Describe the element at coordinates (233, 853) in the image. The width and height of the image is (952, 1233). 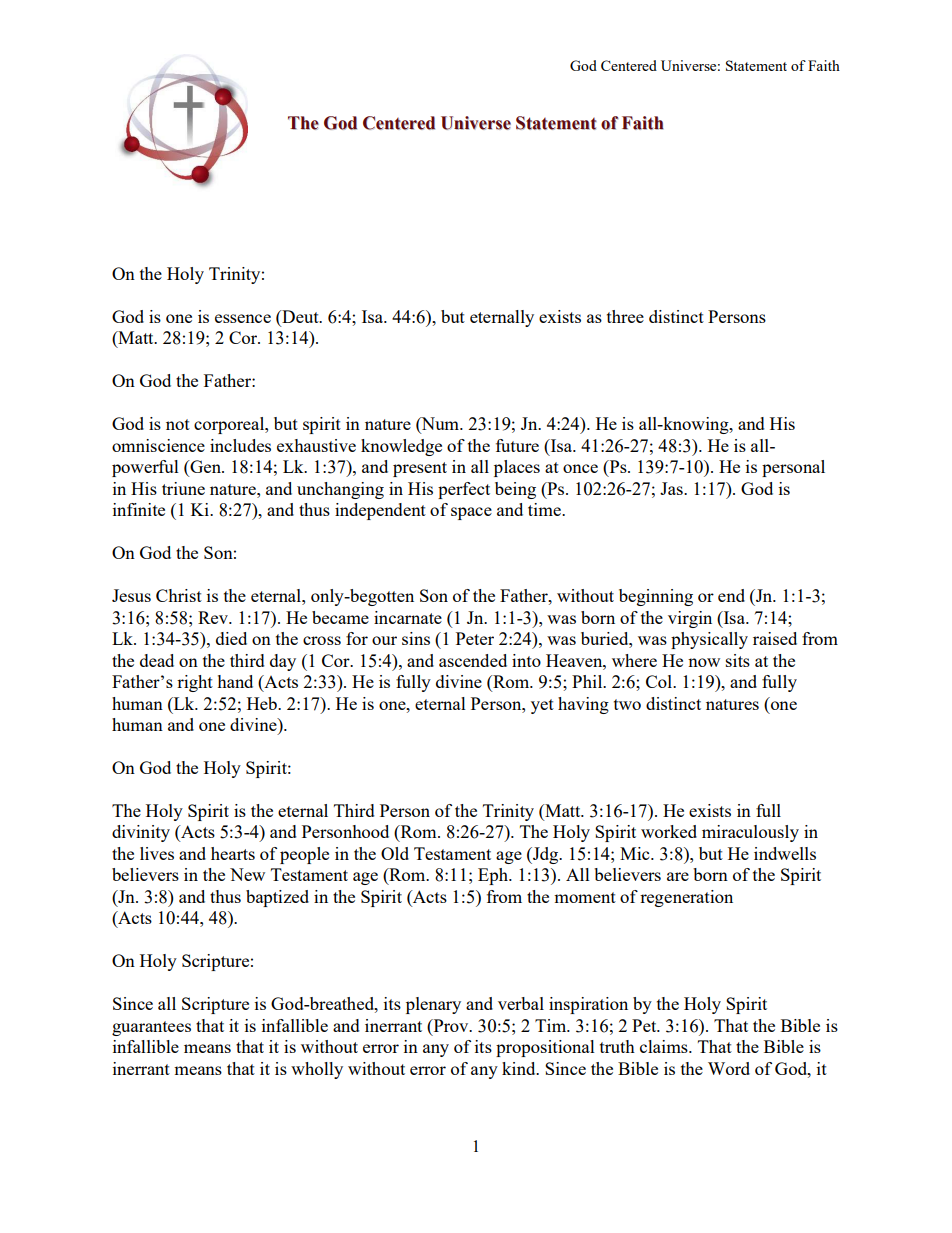
I see `hearts` at that location.
